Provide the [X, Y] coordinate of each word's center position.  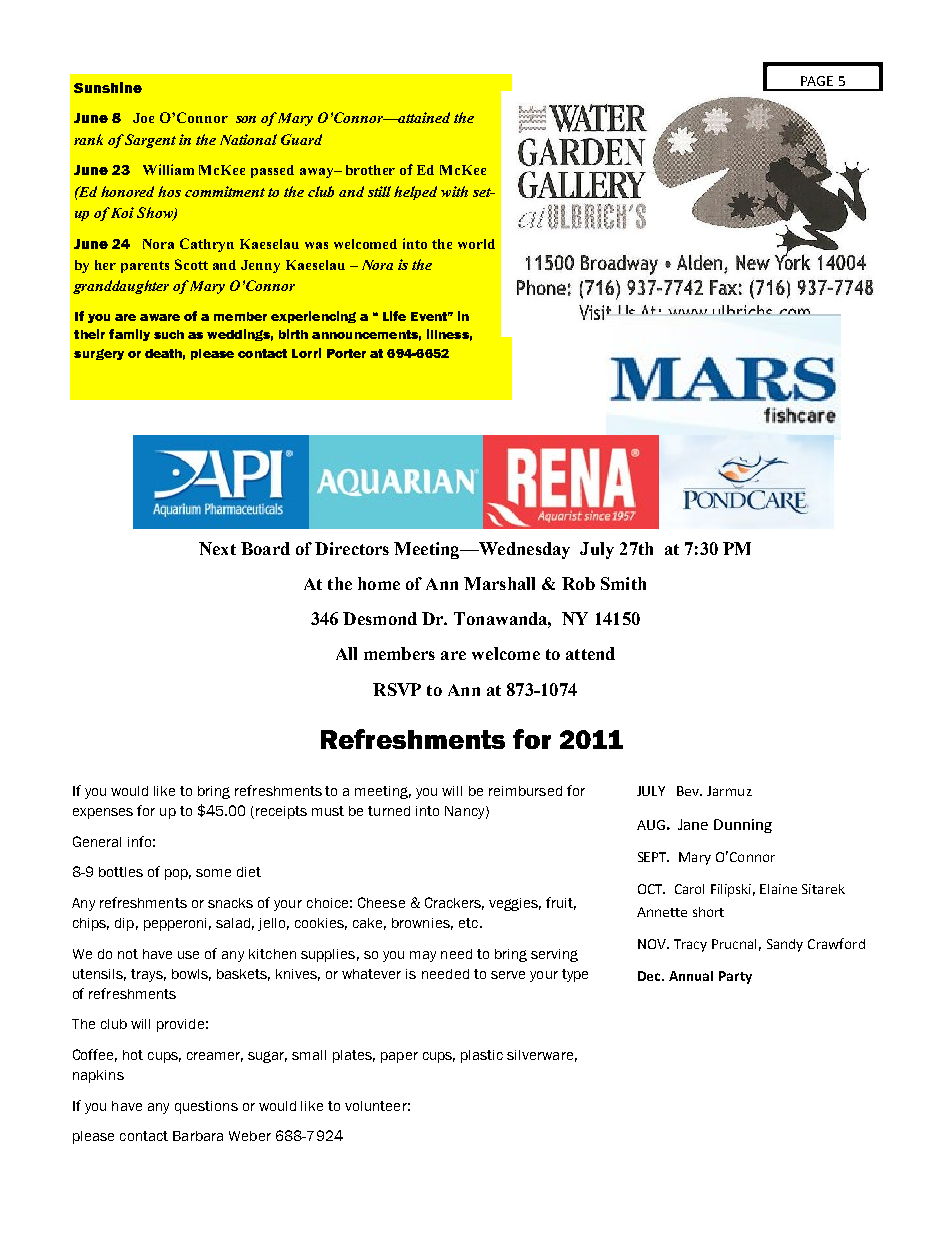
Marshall [499, 583]
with [454, 191]
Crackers [454, 903]
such [169, 334]
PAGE [817, 81]
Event [430, 316]
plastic [482, 1056]
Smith [623, 583]
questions [206, 1107]
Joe [143, 118]
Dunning [743, 826]
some [213, 873]
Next [217, 548]
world [476, 244]
